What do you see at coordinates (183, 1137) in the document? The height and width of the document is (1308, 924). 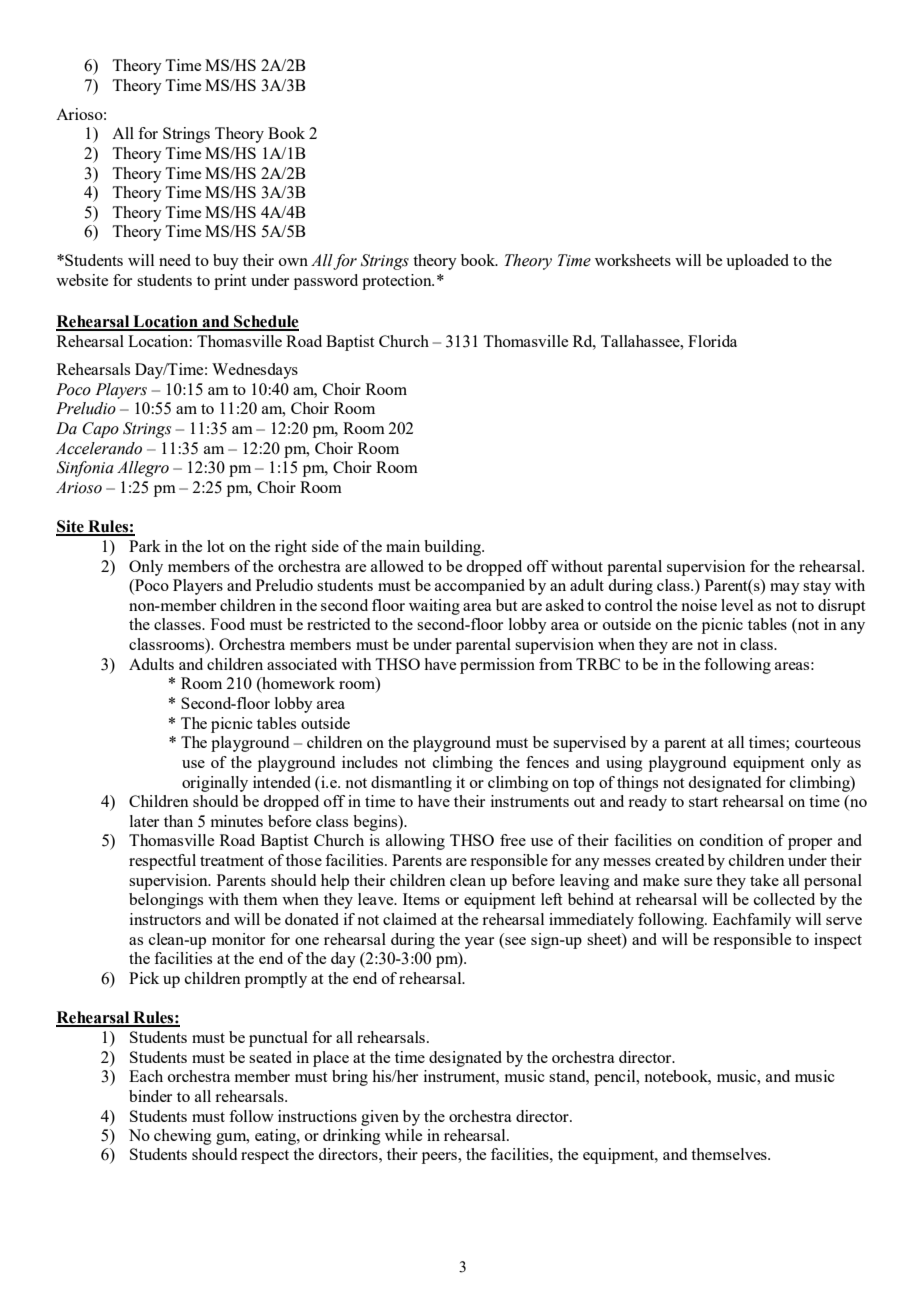 I see `chewing` at bounding box center [183, 1137].
